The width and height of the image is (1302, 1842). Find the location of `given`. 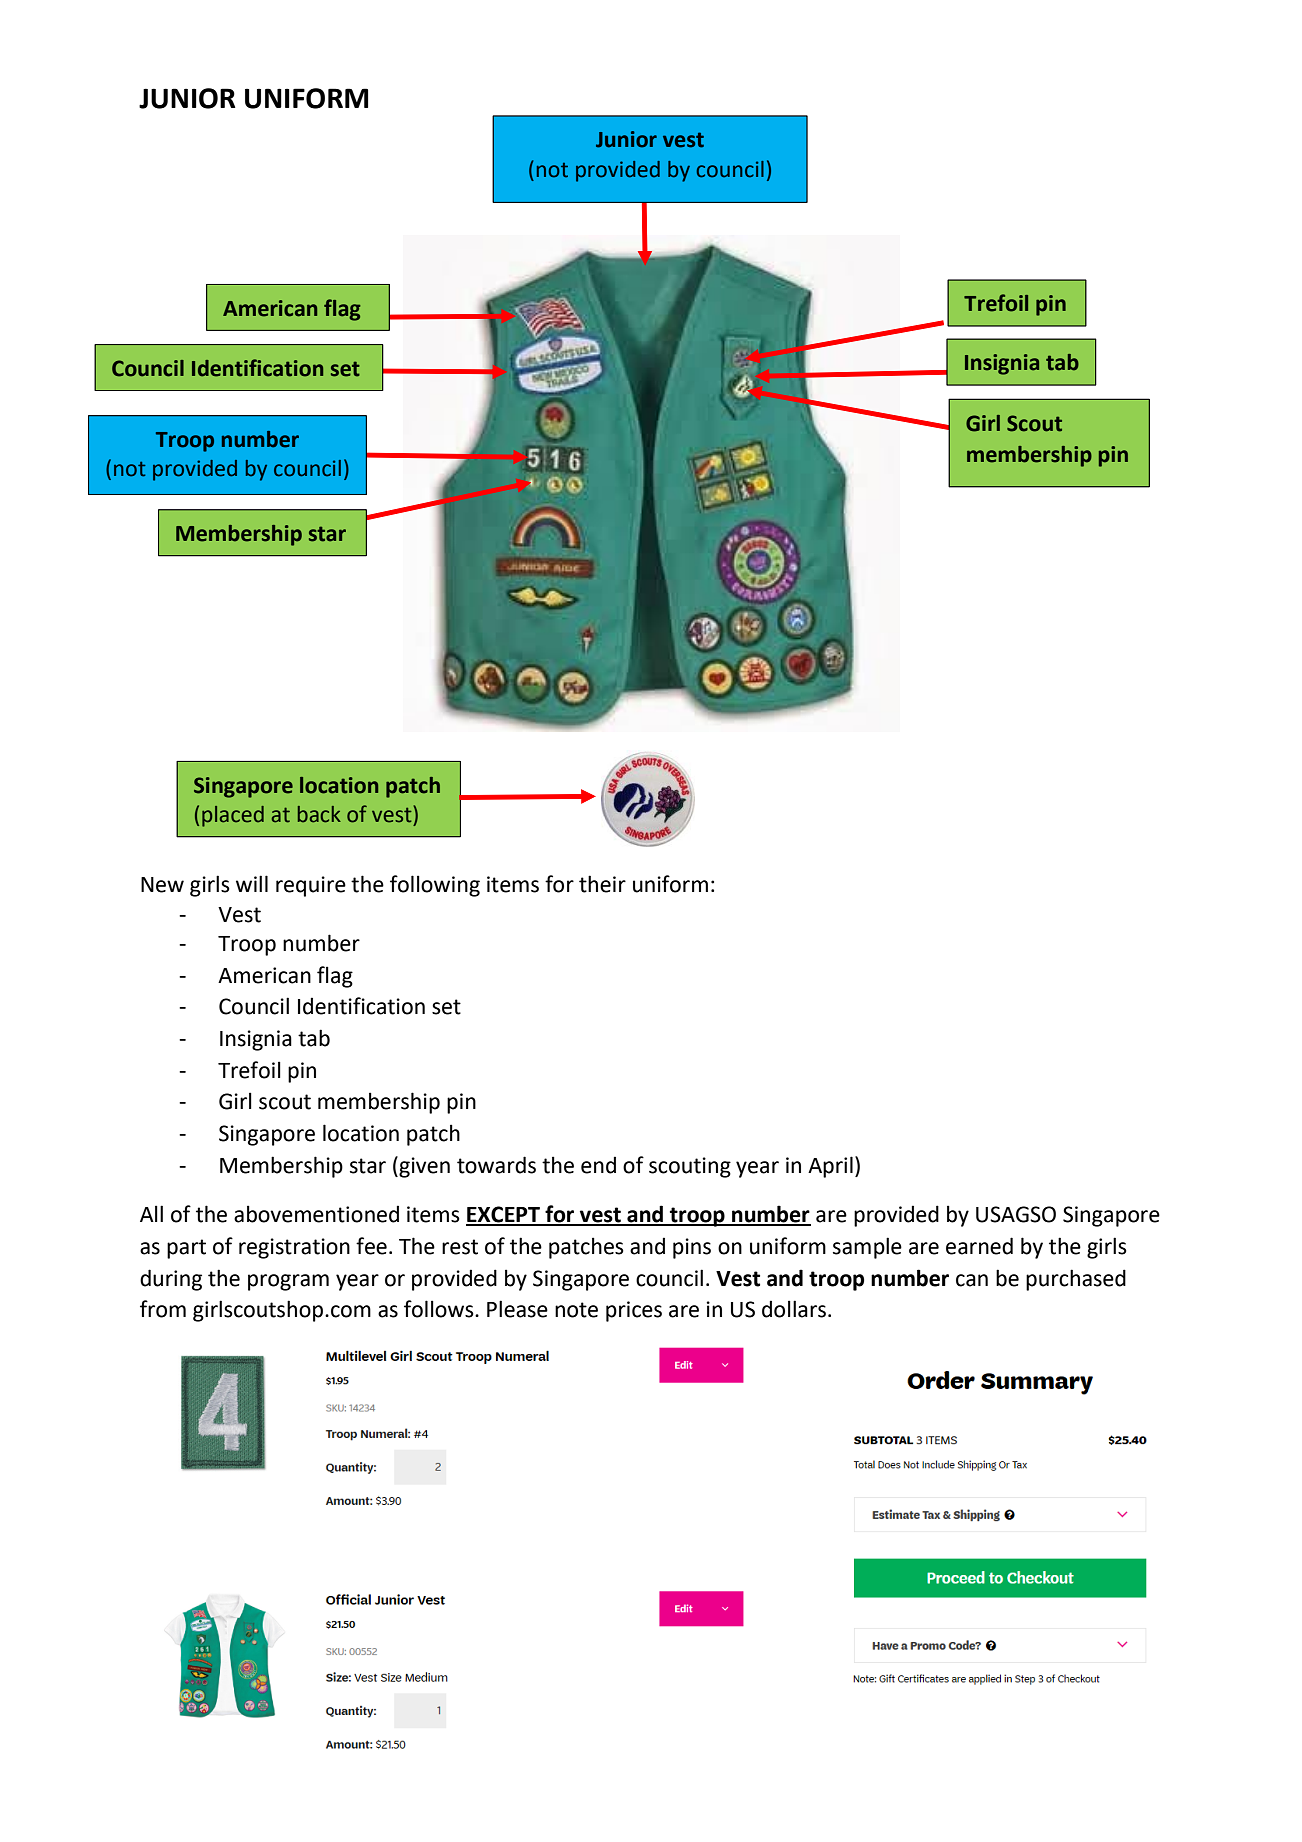

given is located at coordinates (423, 1167).
